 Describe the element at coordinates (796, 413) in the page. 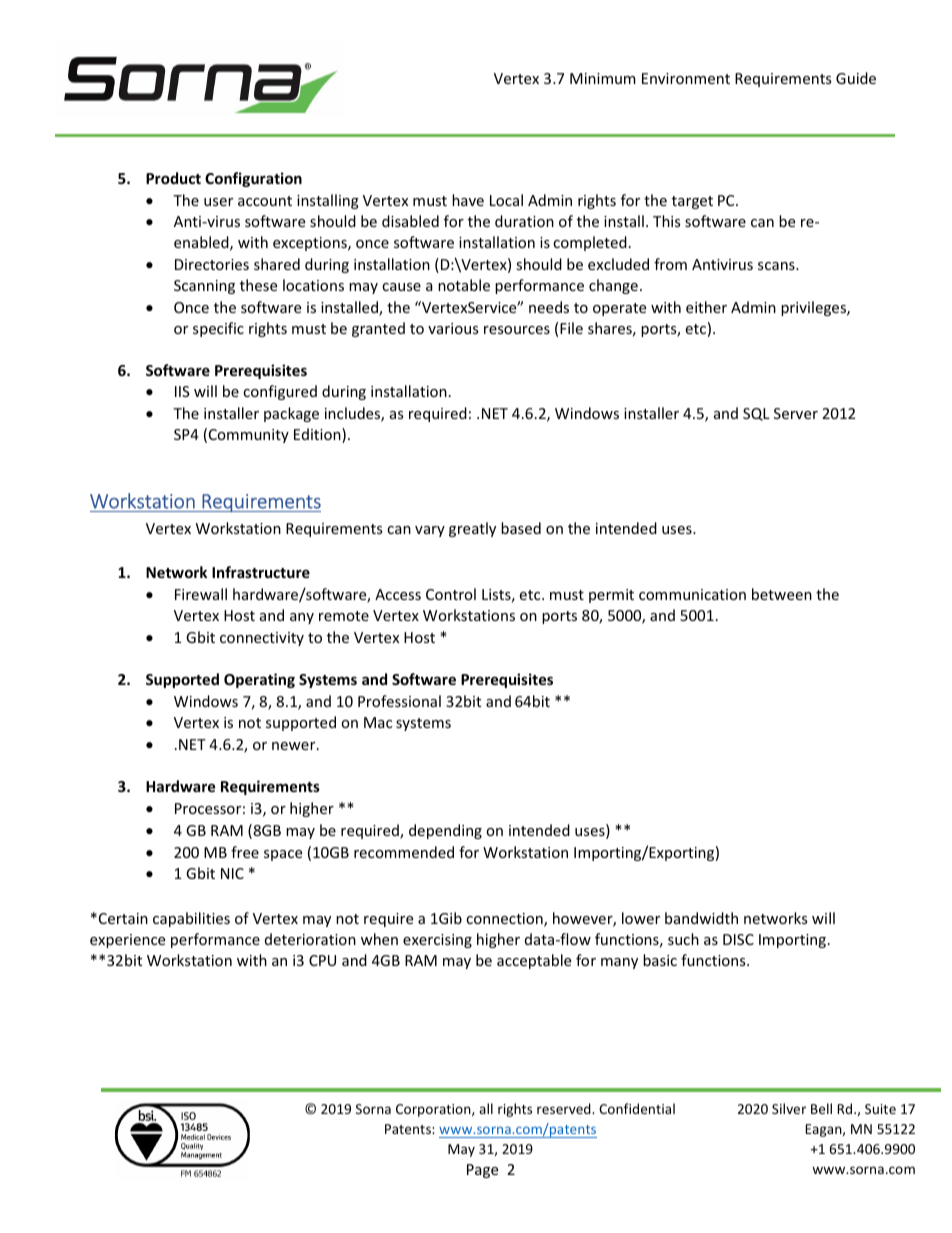

I see `Server` at that location.
